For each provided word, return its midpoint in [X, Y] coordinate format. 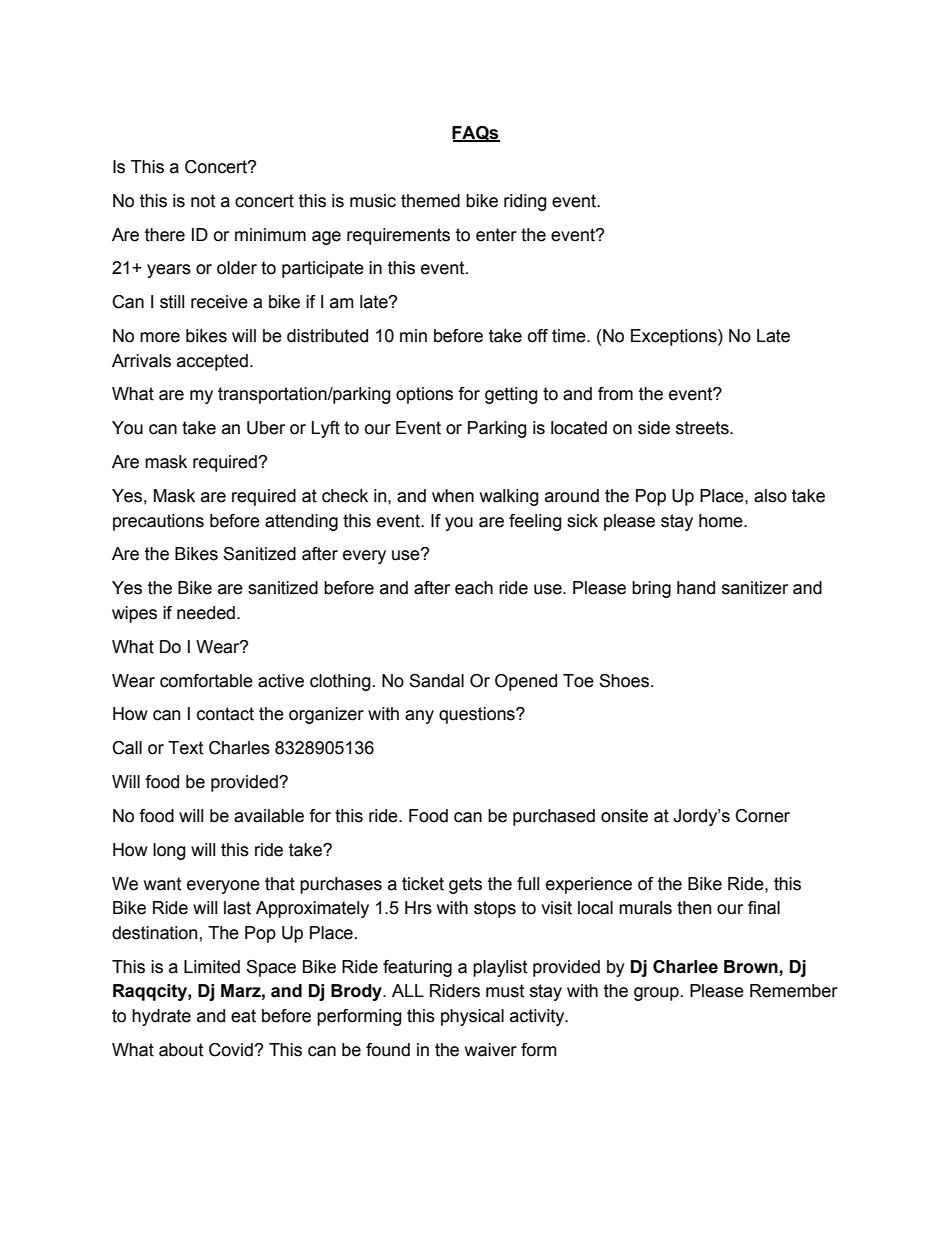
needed [206, 613]
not [203, 201]
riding [525, 202]
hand [696, 588]
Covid [231, 1050]
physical [472, 1017]
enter [496, 235]
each [474, 588]
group [656, 994]
